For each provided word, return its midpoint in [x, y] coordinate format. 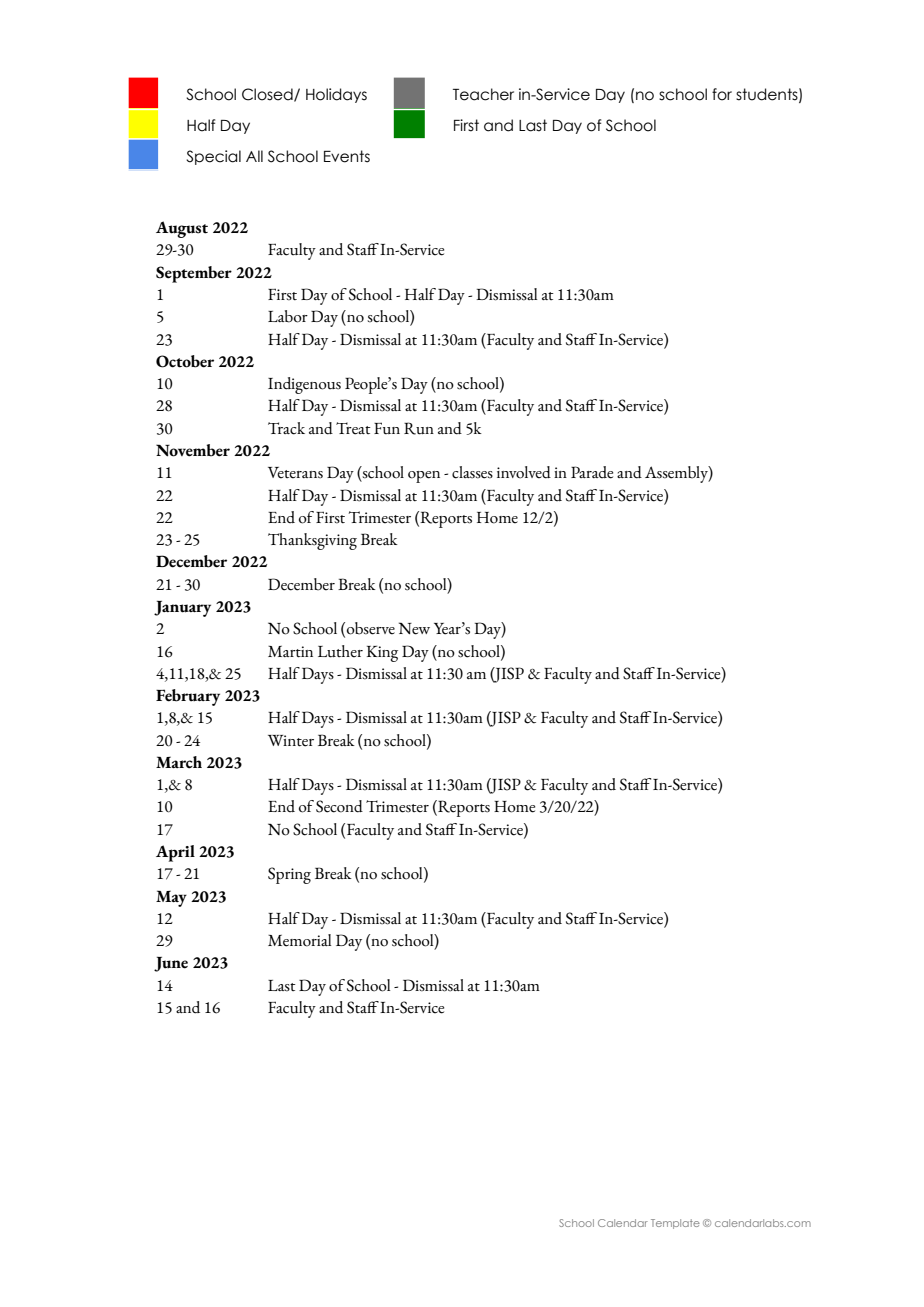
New [414, 628]
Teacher [483, 94]
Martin [290, 652]
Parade [592, 472]
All [254, 156]
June [171, 964]
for [722, 94]
